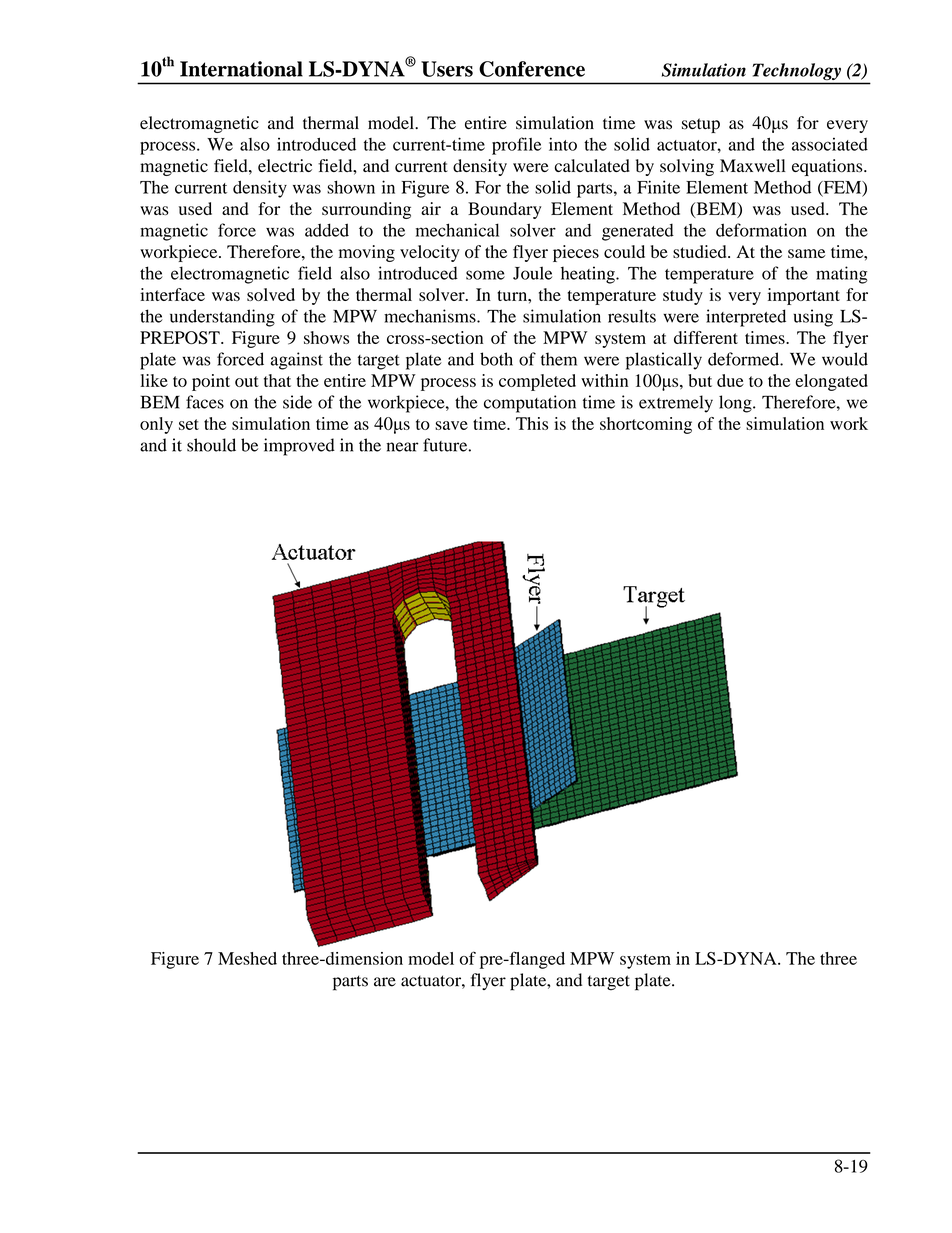 This screenshot has height=1233, width=952. What do you see at coordinates (451, 425) in the screenshot?
I see `save` at bounding box center [451, 425].
